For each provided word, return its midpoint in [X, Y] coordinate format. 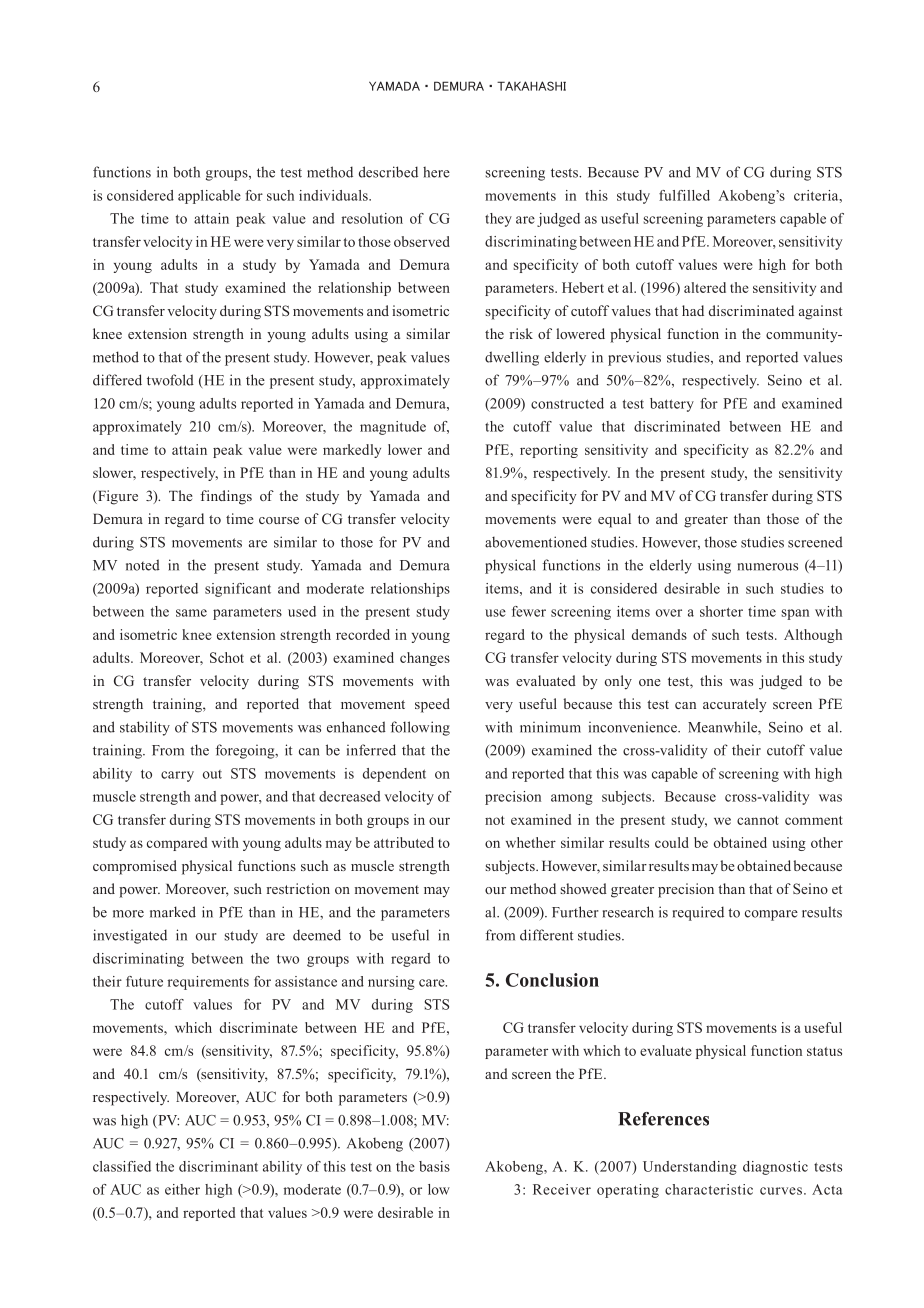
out [212, 774]
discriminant [218, 1166]
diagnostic [775, 1168]
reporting [549, 451]
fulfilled [684, 195]
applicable [209, 197]
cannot [758, 820]
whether [531, 842]
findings [226, 497]
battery [672, 405]
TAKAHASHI [531, 86]
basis [434, 1166]
